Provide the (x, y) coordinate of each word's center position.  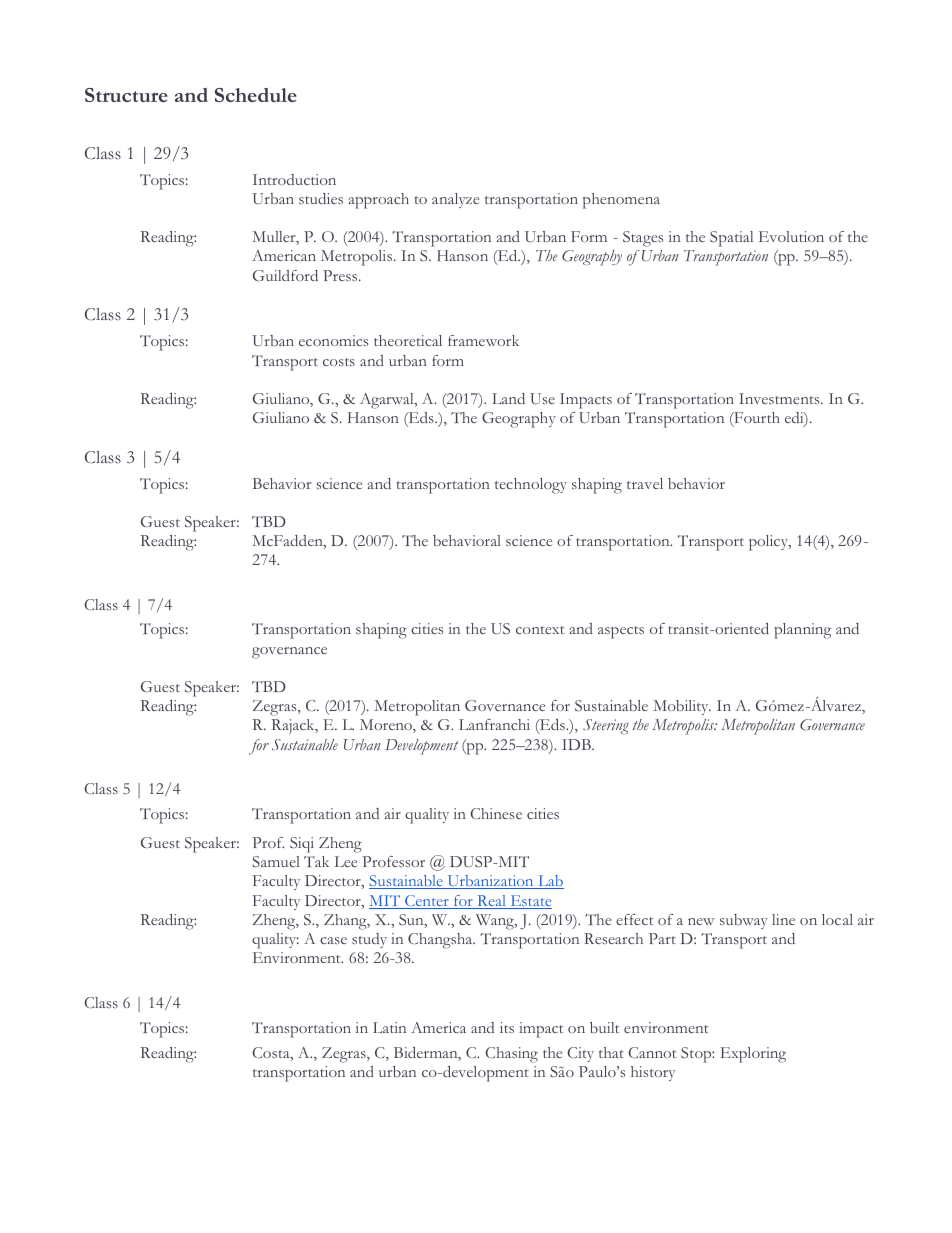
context (540, 630)
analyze (455, 200)
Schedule (256, 95)
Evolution (791, 236)
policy (770, 543)
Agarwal (388, 401)
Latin (389, 1027)
